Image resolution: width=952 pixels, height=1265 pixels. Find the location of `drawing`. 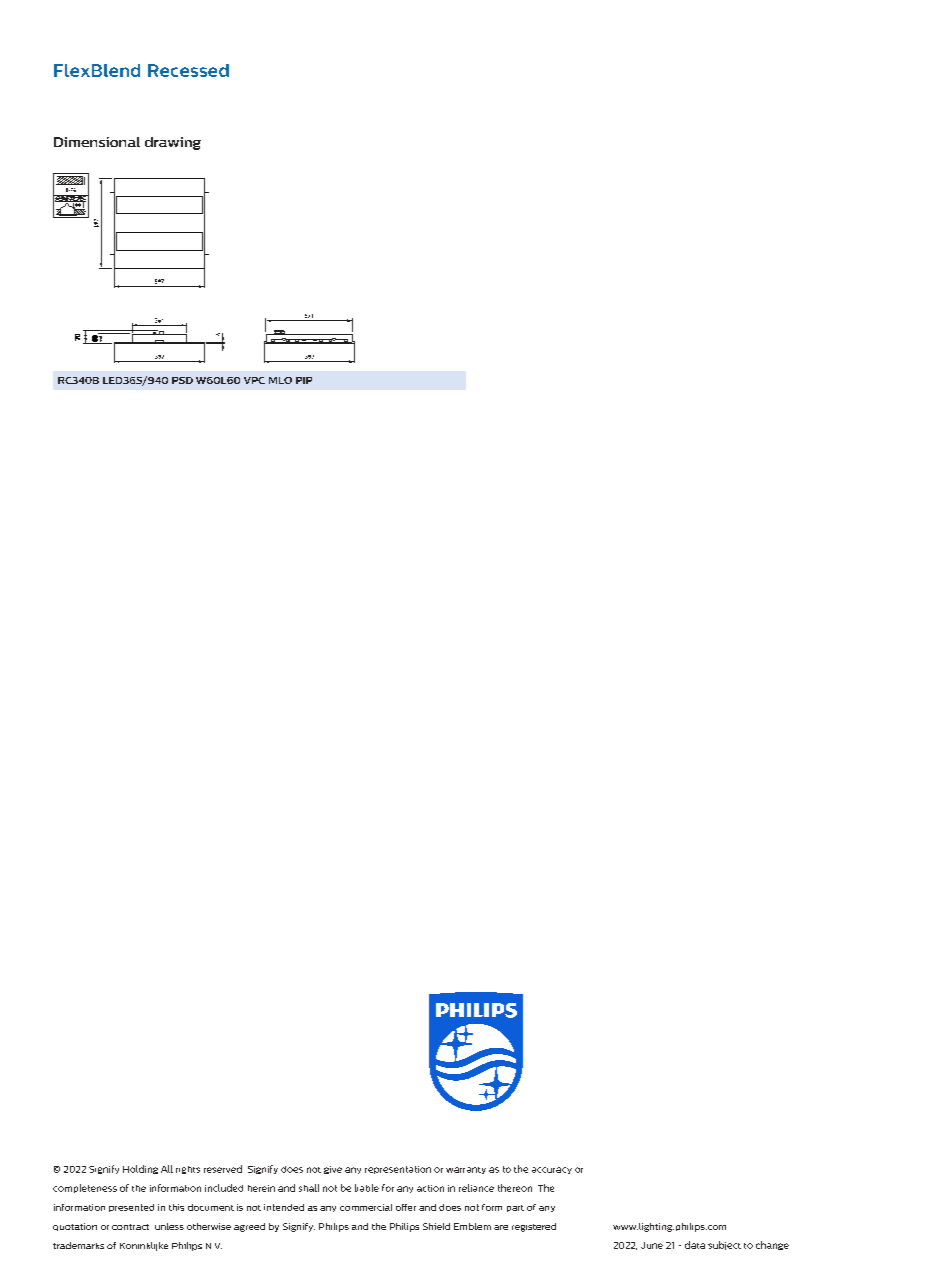

drawing is located at coordinates (173, 143).
